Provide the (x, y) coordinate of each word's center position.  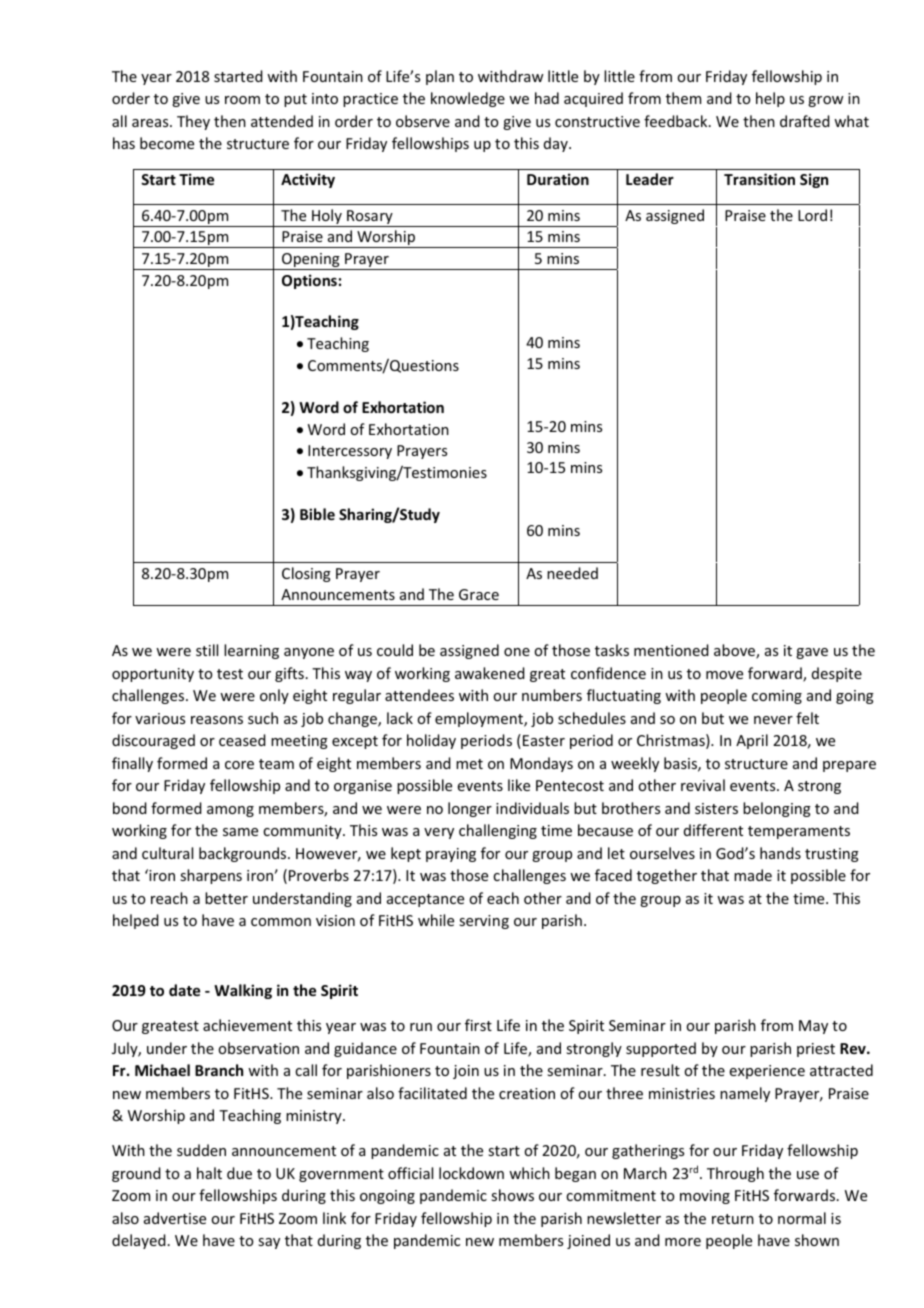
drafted (805, 121)
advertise (175, 1218)
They (193, 122)
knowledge (468, 99)
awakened (490, 673)
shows (512, 1195)
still (207, 650)
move (724, 675)
